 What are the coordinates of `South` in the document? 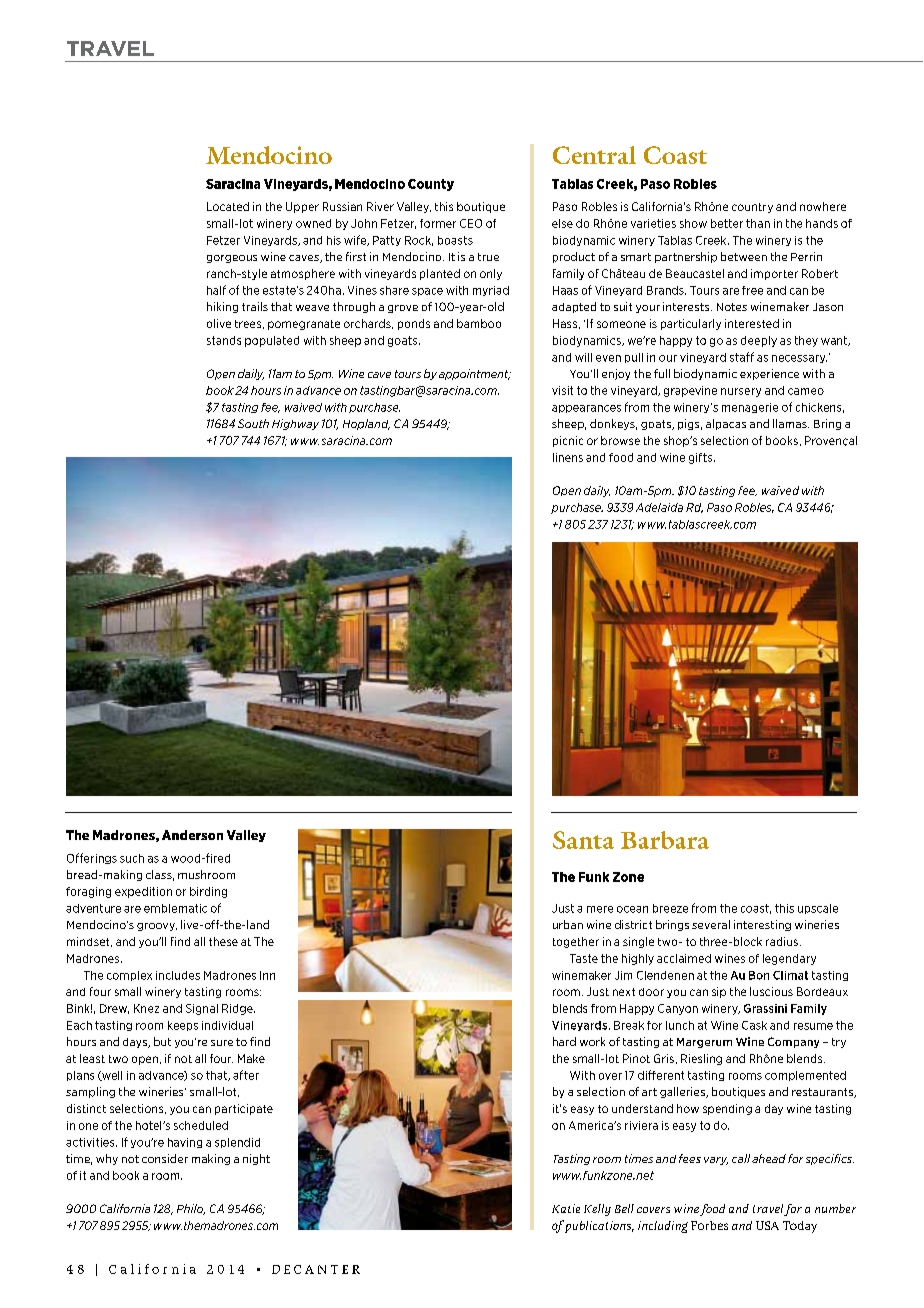 It's located at (253, 423).
